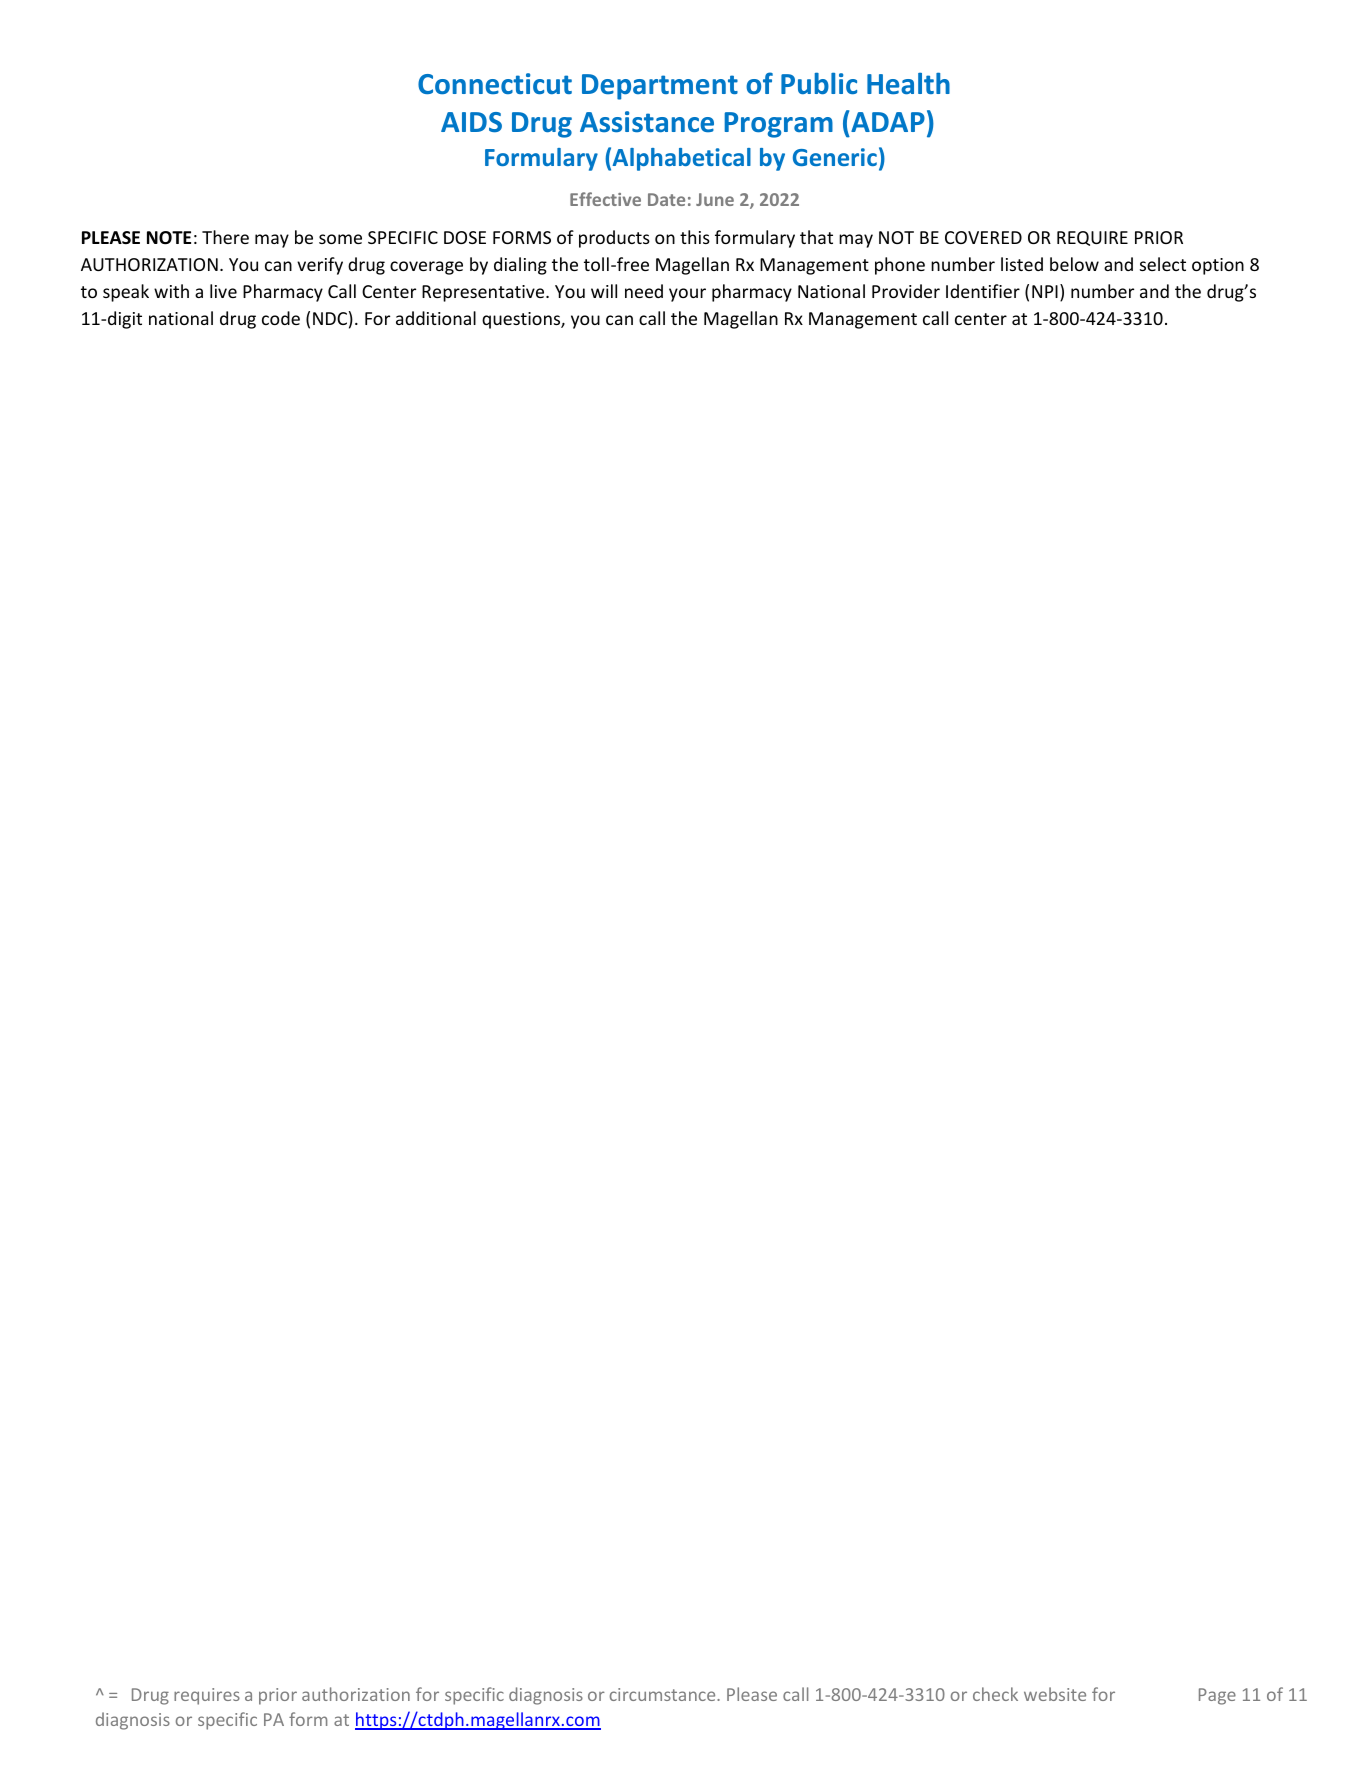  What do you see at coordinates (995, 1694) in the screenshot?
I see `check` at bounding box center [995, 1694].
